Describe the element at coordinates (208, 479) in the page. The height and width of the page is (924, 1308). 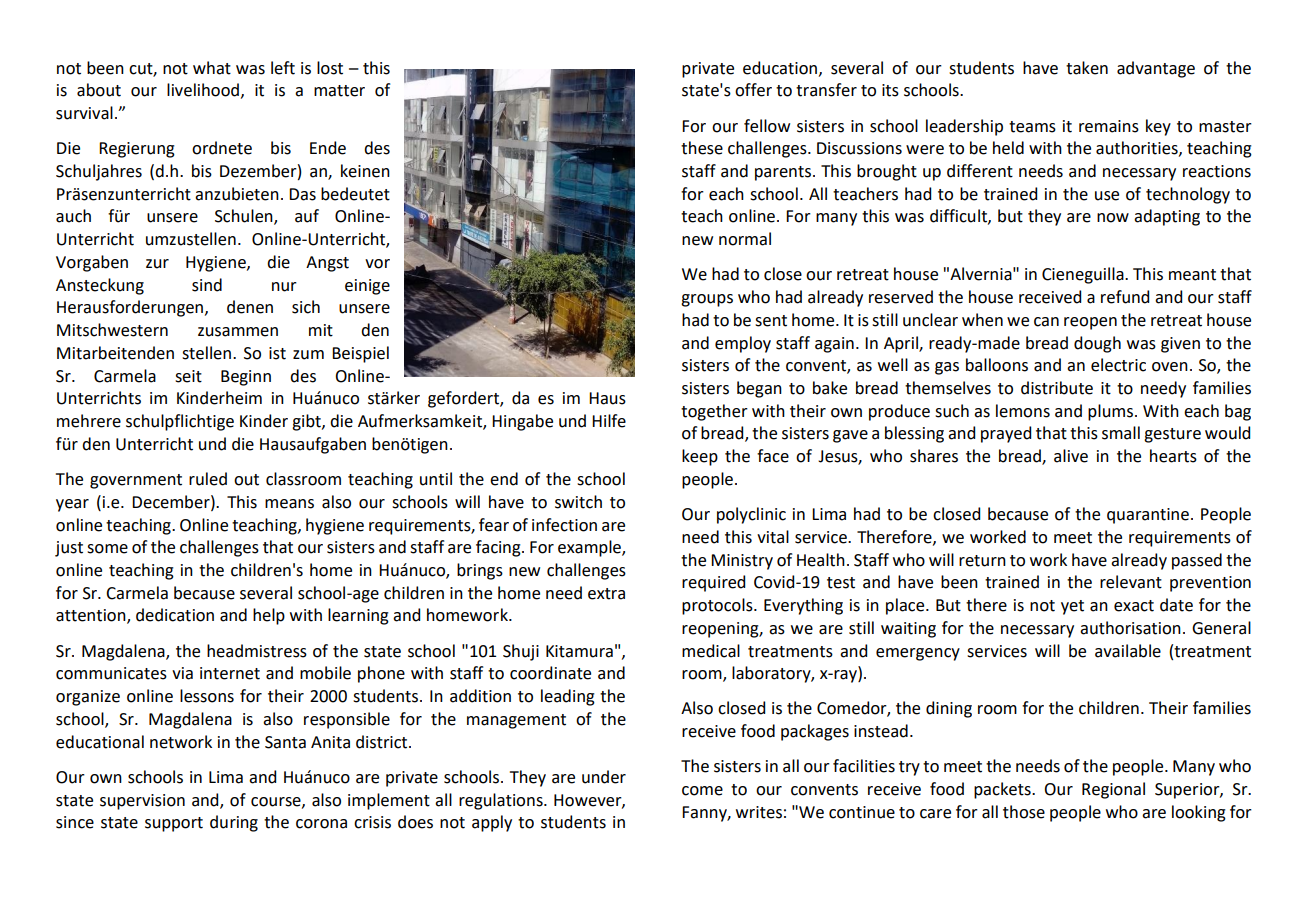
I see `ruled` at that location.
